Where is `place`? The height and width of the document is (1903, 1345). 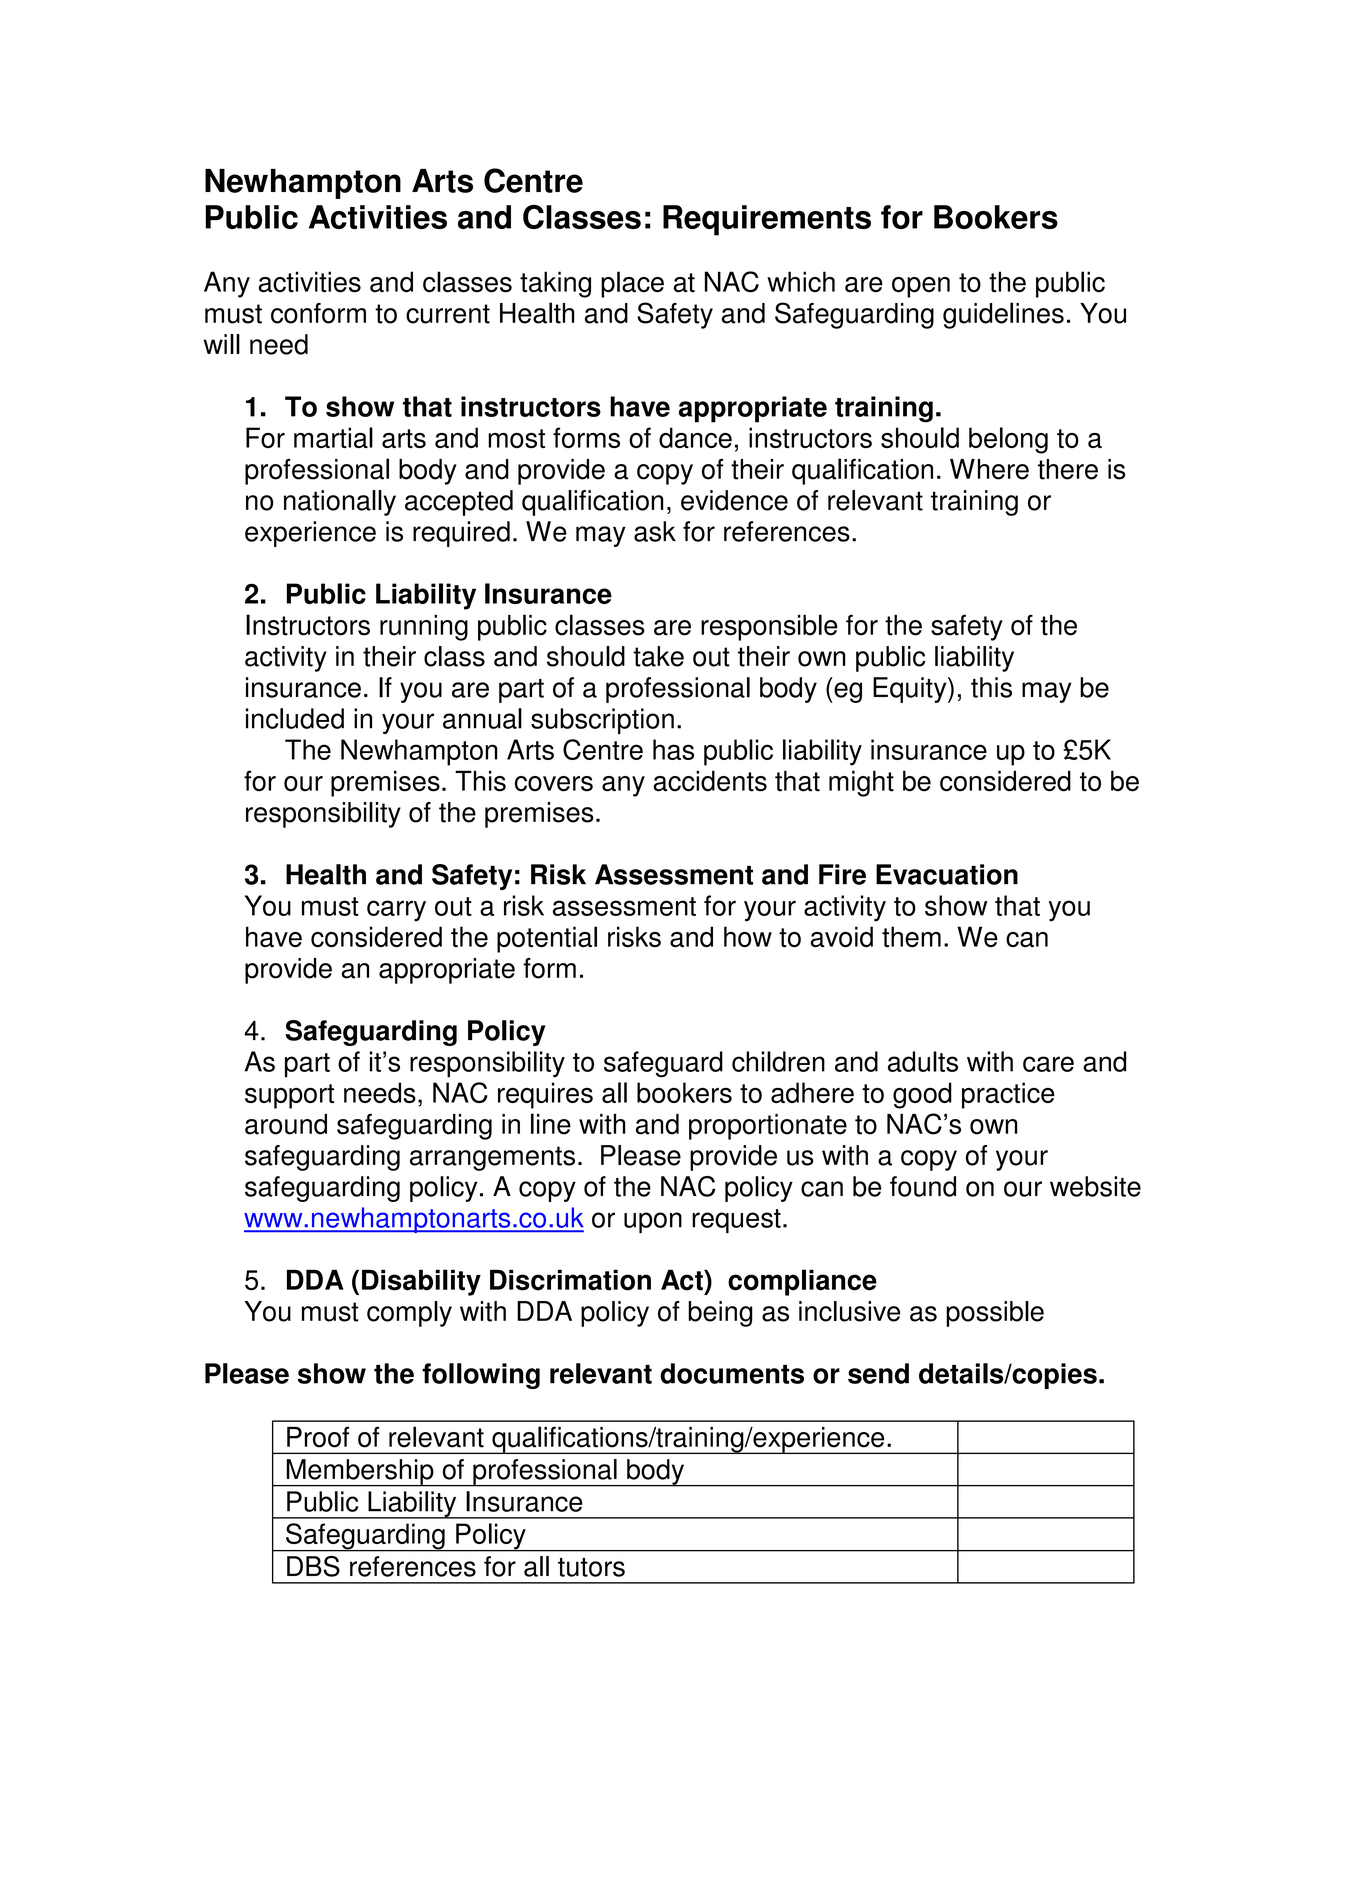 place is located at coordinates (632, 284).
